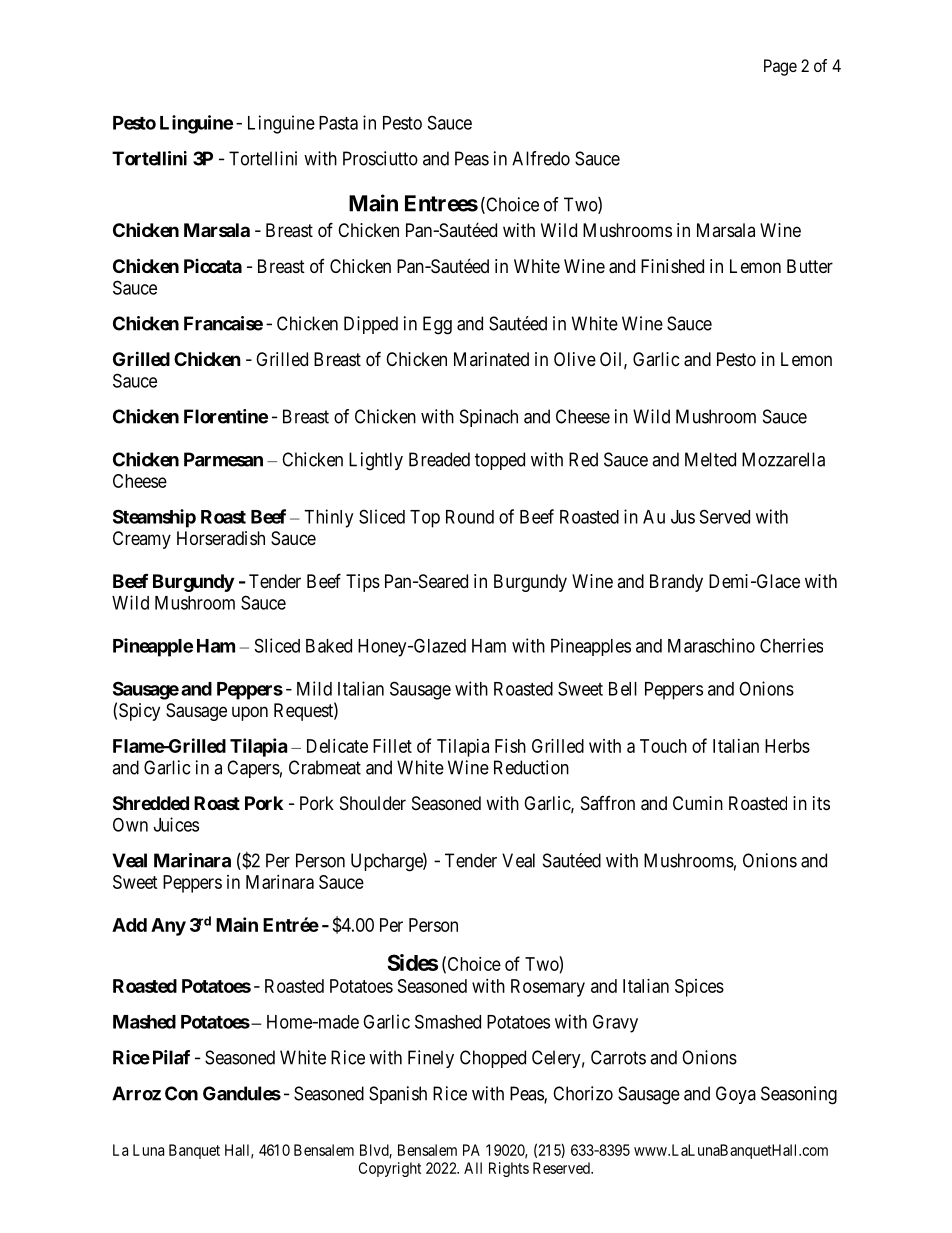  What do you see at coordinates (500, 461) in the screenshot?
I see `topped` at bounding box center [500, 461].
